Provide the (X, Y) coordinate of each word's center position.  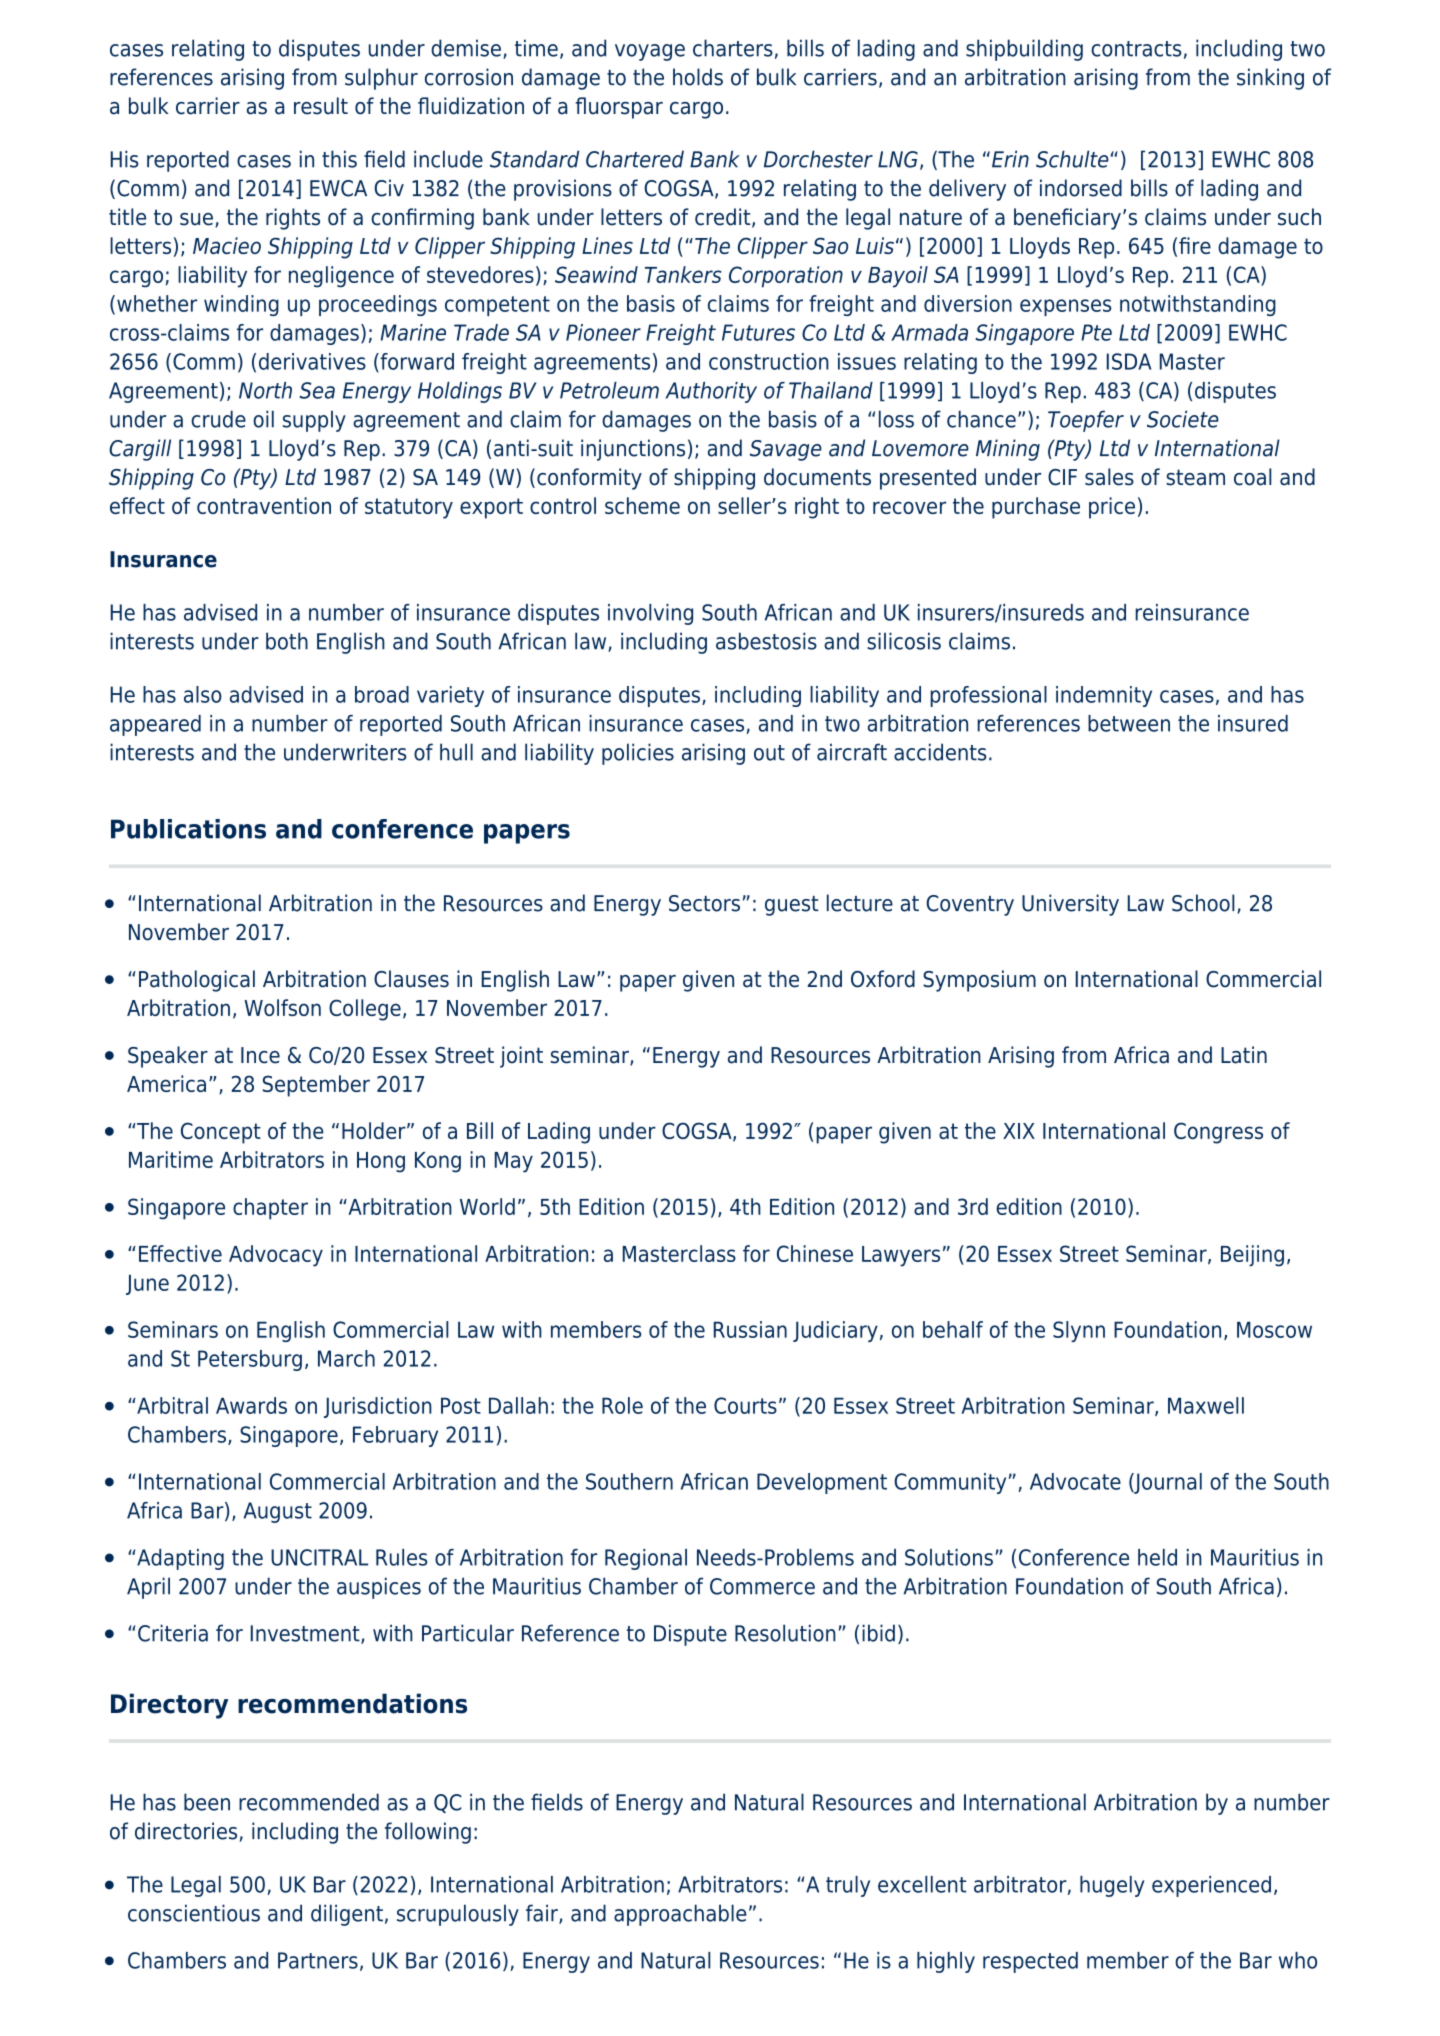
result (321, 106)
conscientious (194, 1913)
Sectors (704, 903)
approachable (680, 1915)
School (1203, 903)
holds (698, 77)
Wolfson (282, 1007)
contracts (1136, 49)
